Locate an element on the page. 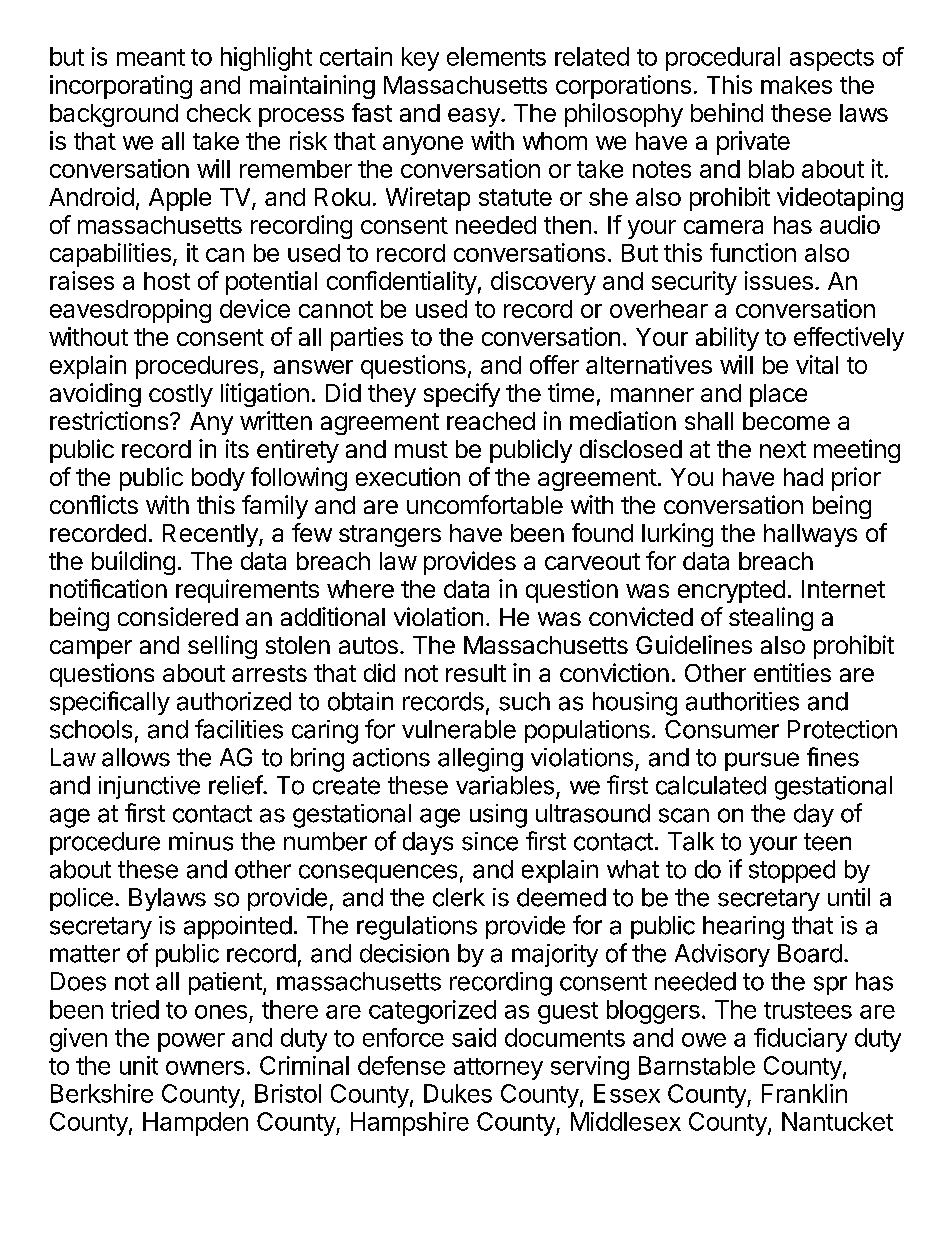 The height and width of the document is (1233, 952). Dukes is located at coordinates (458, 1093).
